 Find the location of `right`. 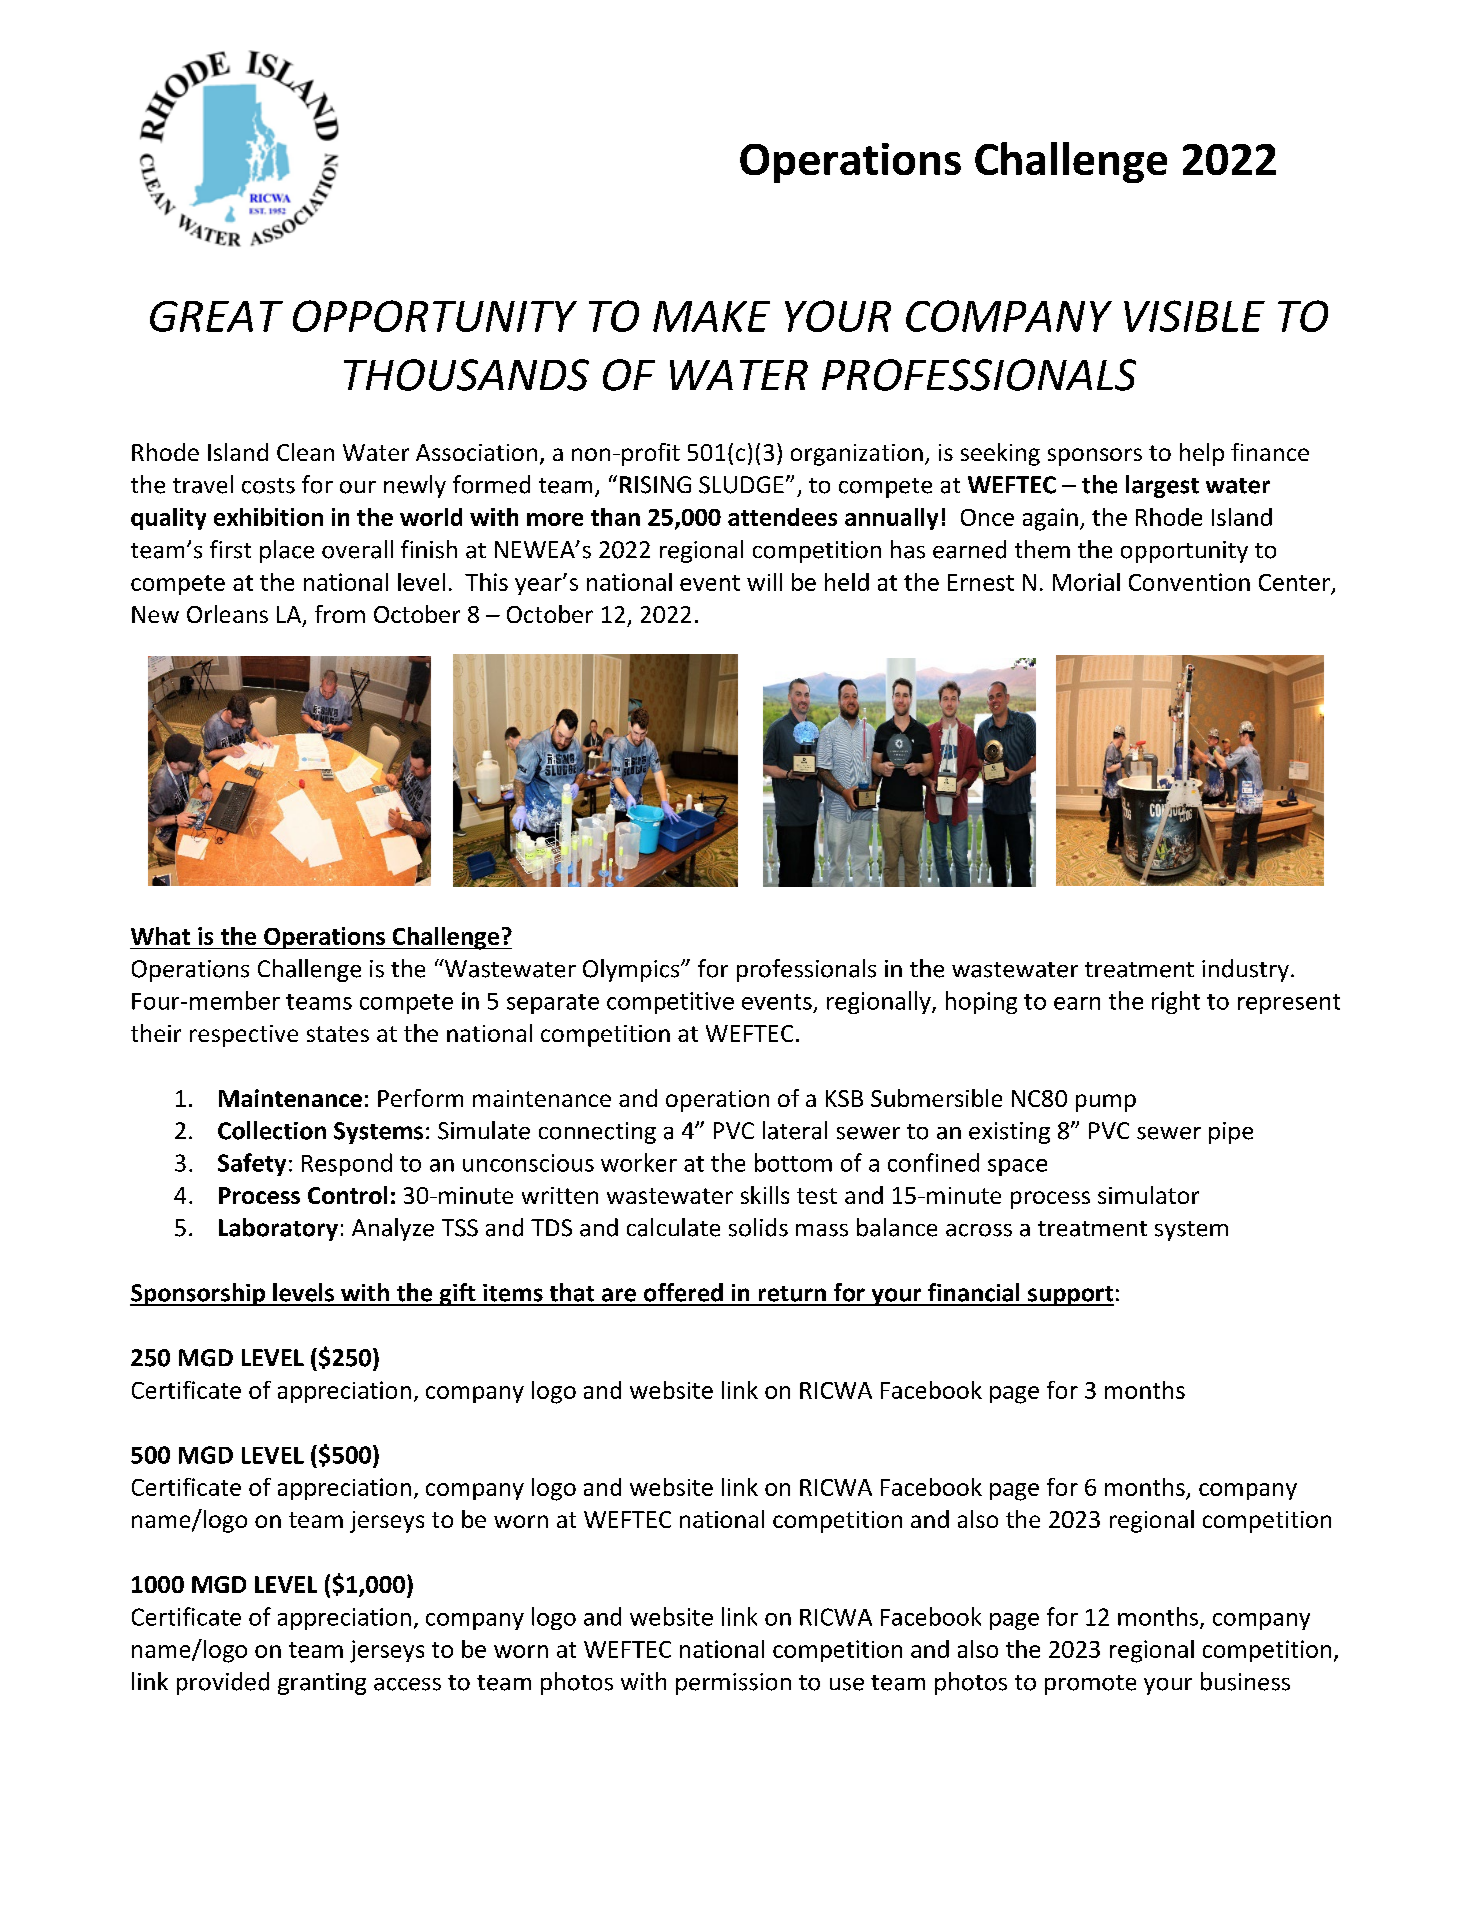

right is located at coordinates (1176, 1002).
